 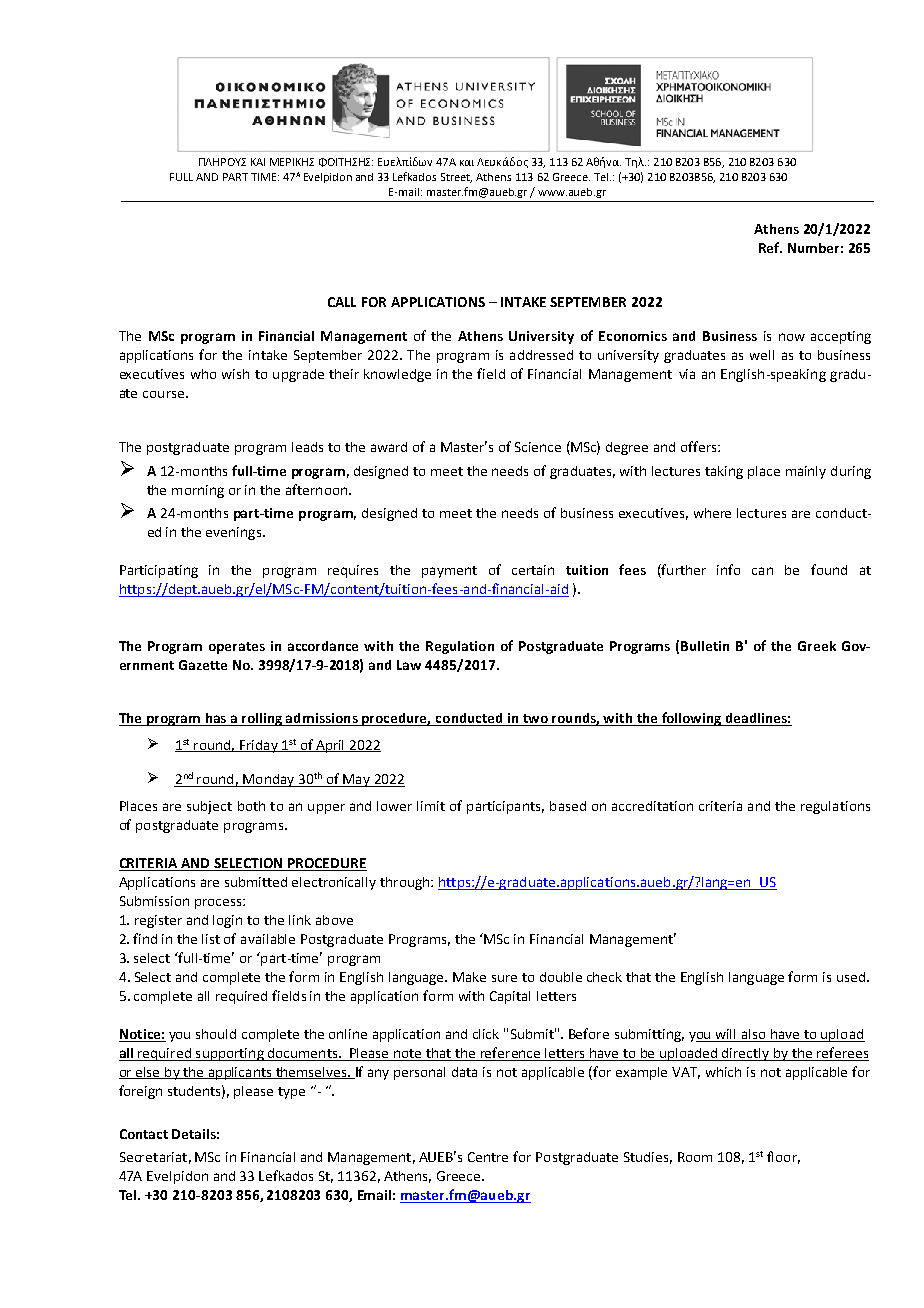 I want to click on accreditation, so click(x=652, y=806).
